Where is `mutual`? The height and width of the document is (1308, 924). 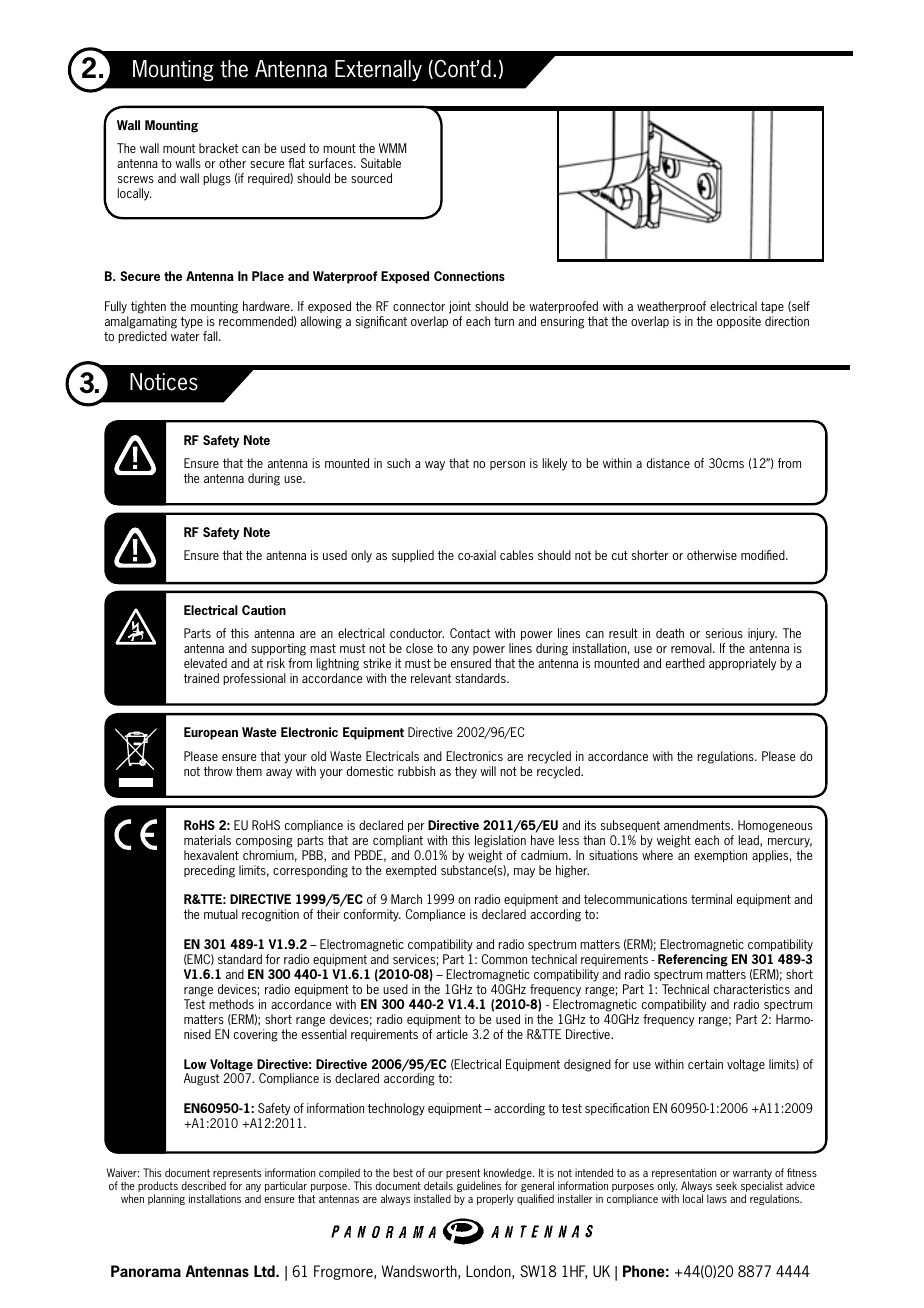 mutual is located at coordinates (221, 914).
